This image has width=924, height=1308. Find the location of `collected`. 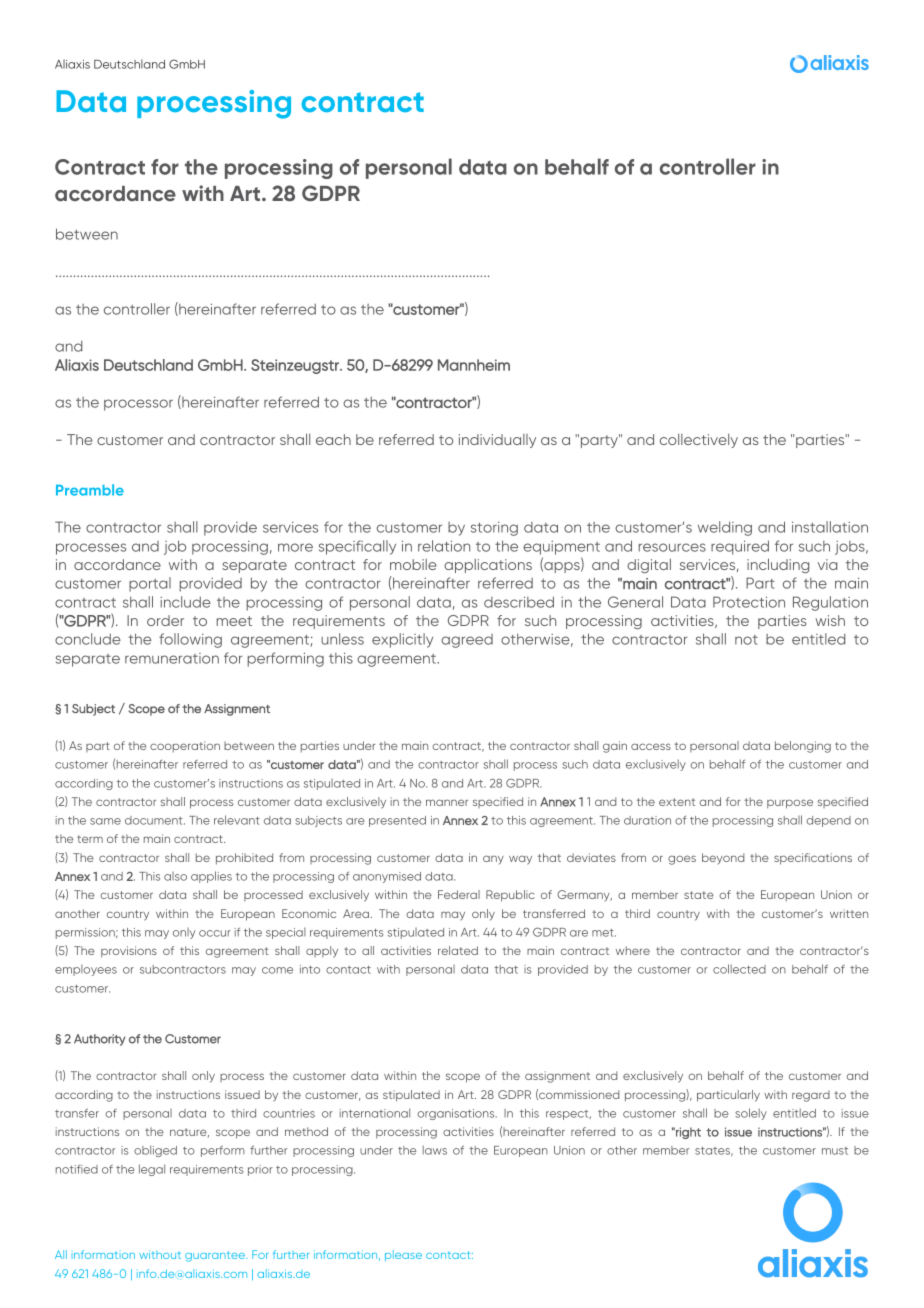

collected is located at coordinates (739, 969).
